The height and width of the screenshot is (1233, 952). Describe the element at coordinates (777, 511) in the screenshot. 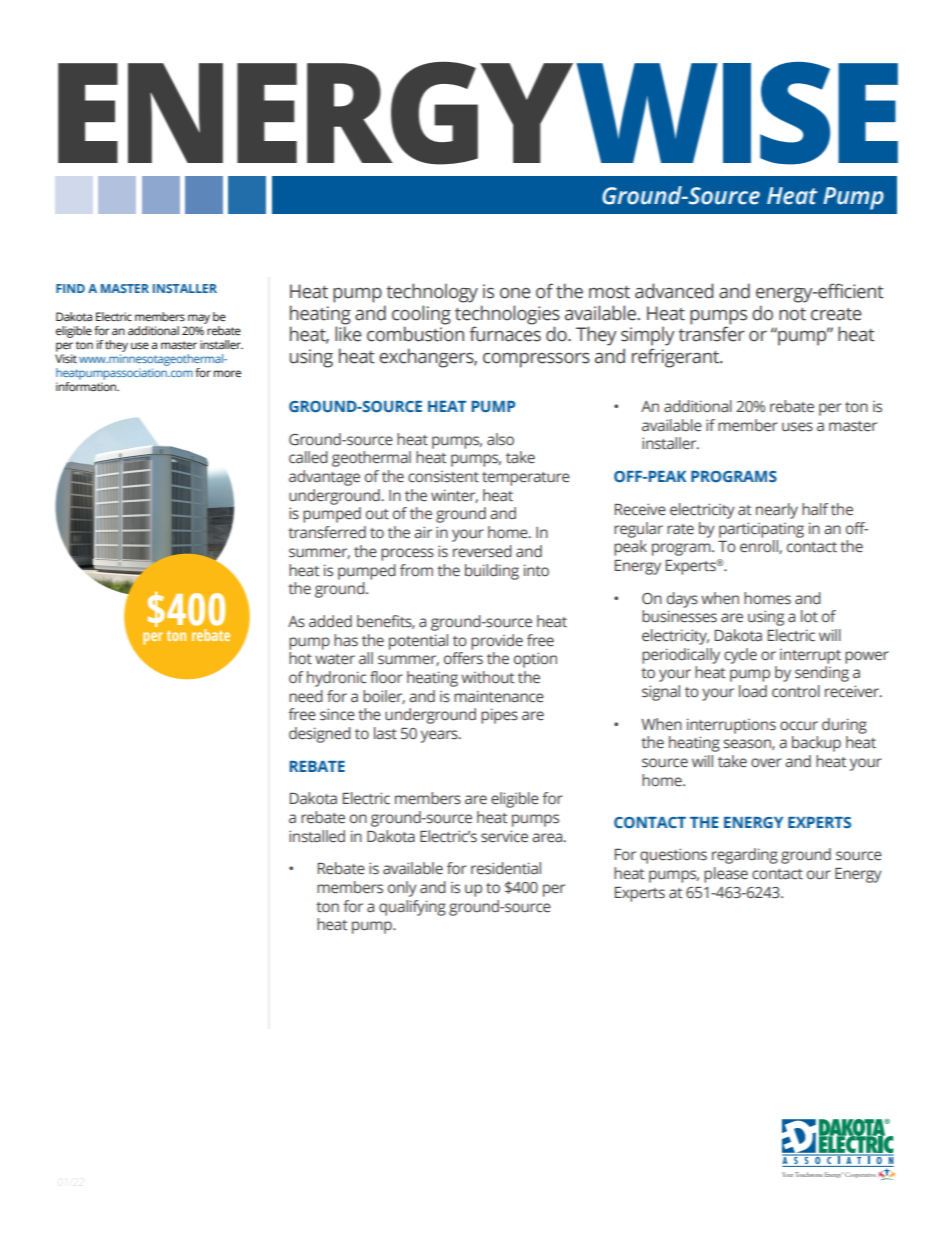

I see `nearly` at that location.
